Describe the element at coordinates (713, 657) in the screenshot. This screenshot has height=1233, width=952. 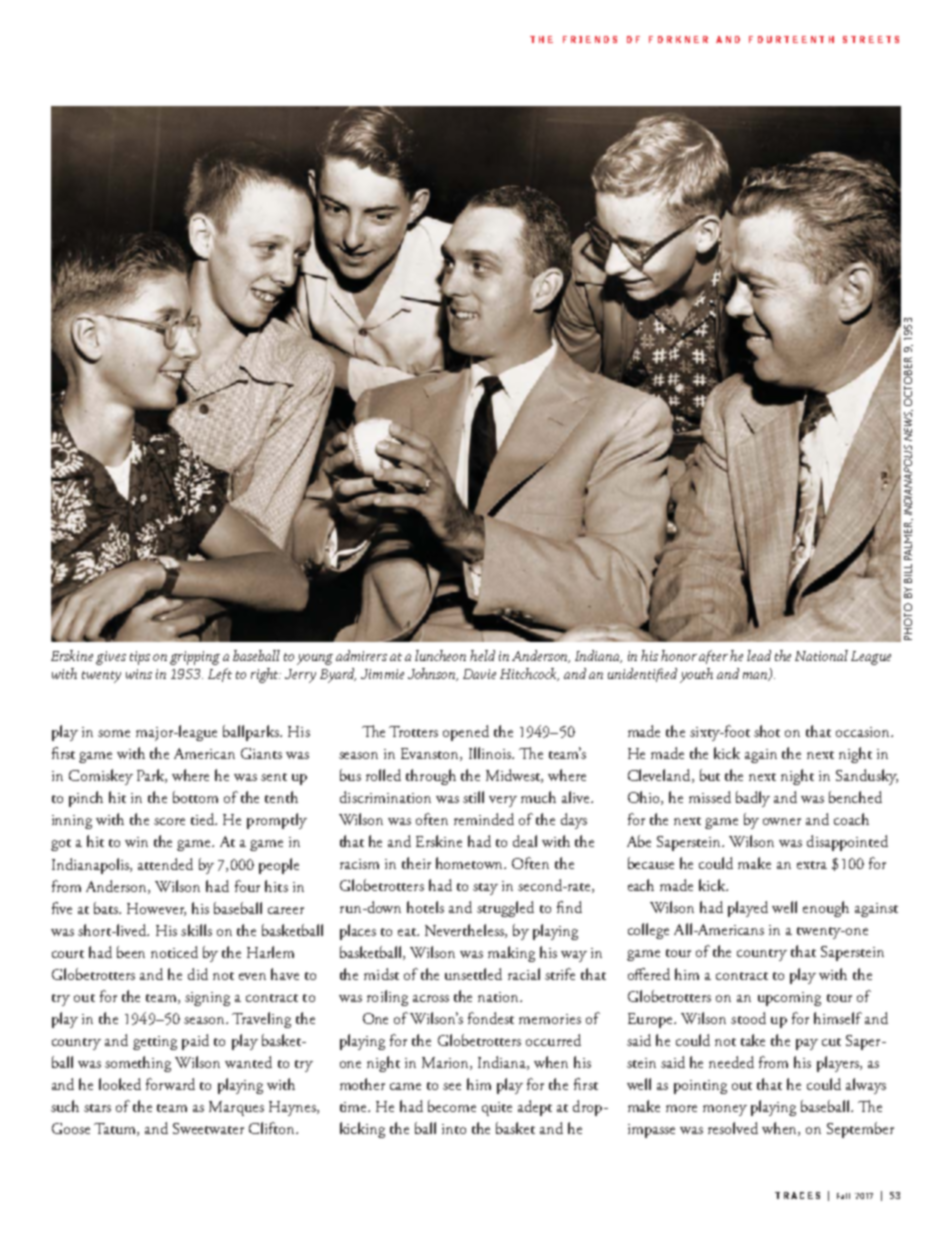
I see `after` at that location.
